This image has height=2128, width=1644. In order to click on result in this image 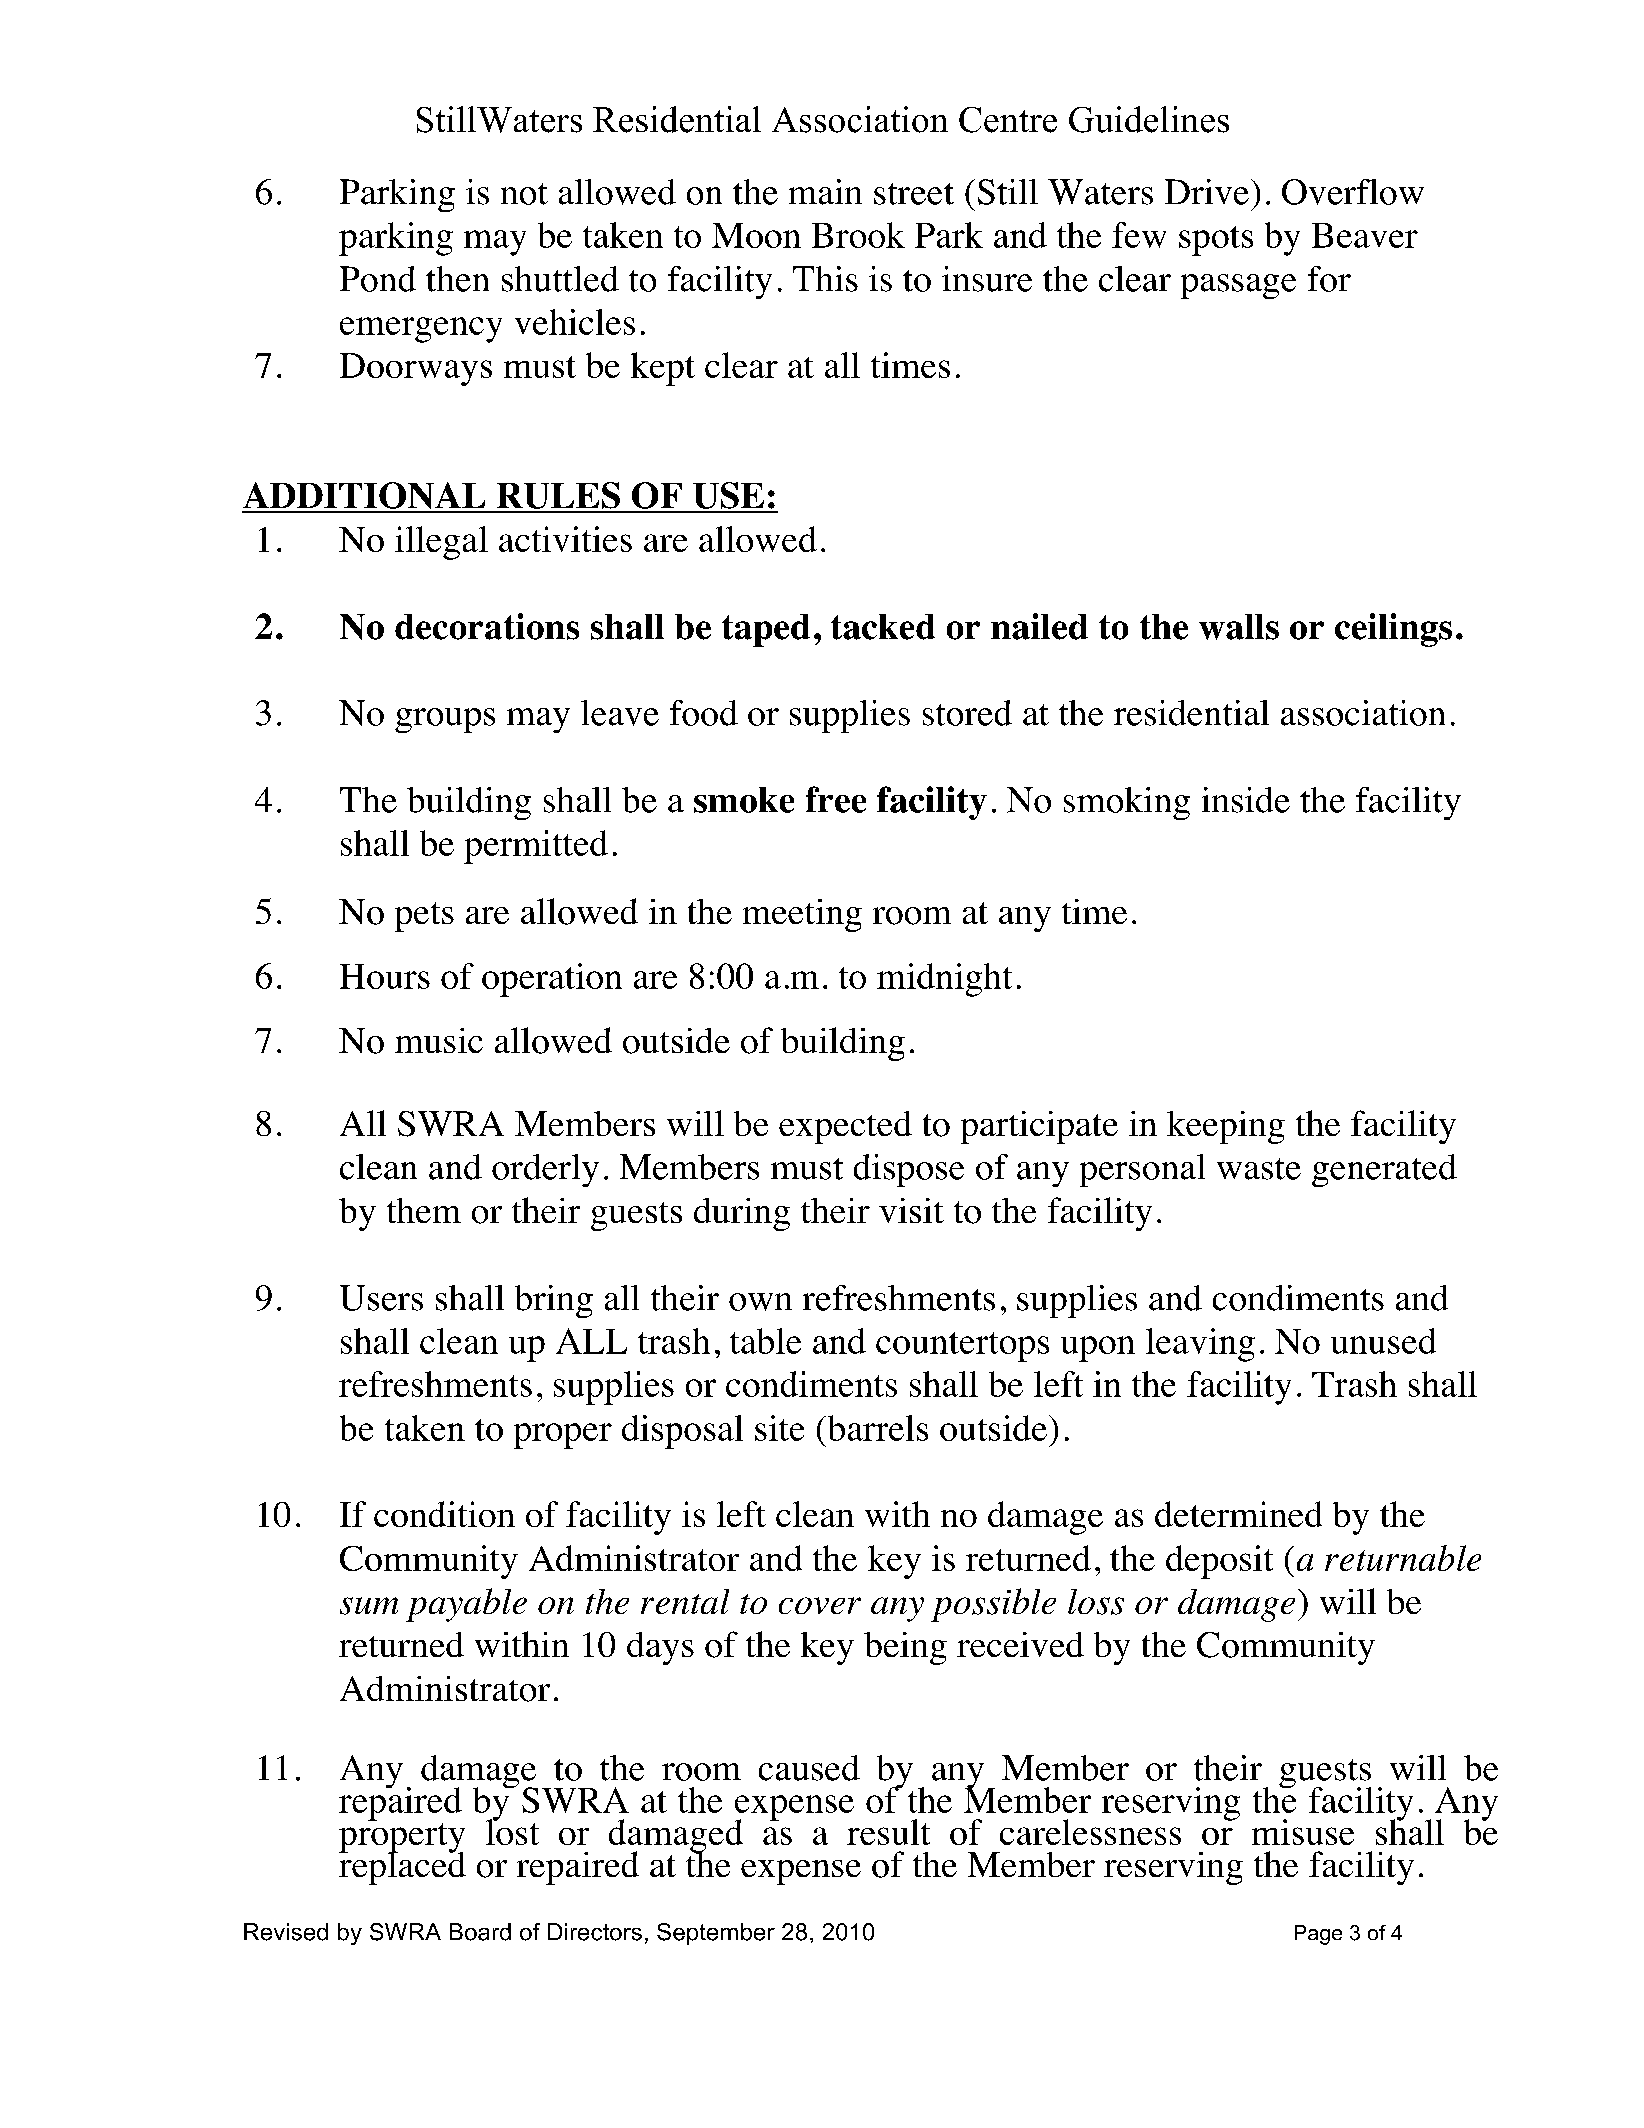, I will do `click(888, 1832)`.
